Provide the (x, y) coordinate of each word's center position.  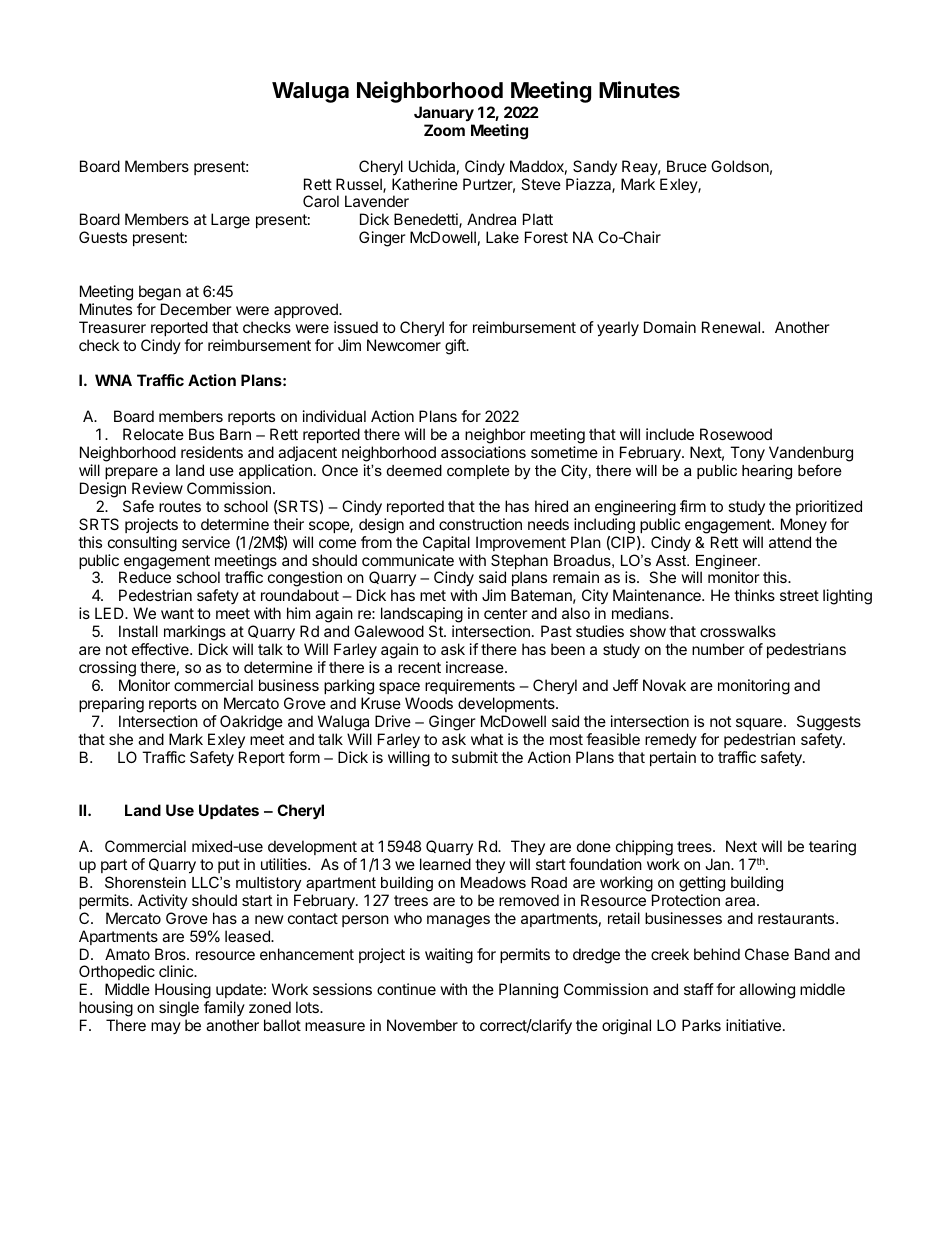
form (304, 757)
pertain (673, 758)
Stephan (519, 563)
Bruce (687, 166)
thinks (754, 595)
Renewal (732, 327)
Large (230, 221)
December (196, 309)
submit (475, 757)
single (179, 1010)
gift (456, 347)
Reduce (145, 577)
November (422, 1025)
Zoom (444, 130)
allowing (767, 991)
